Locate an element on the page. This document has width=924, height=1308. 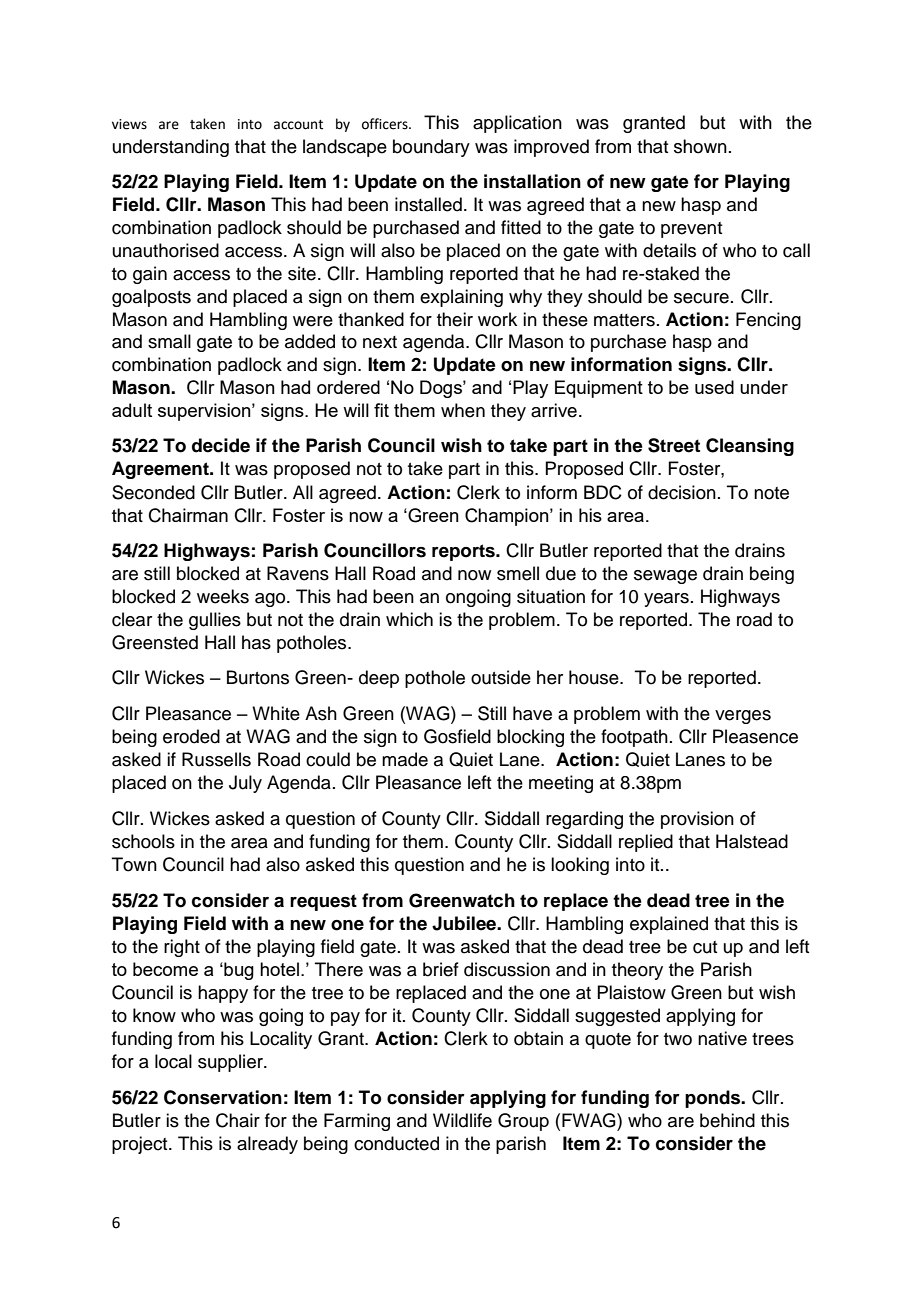
which is located at coordinates (409, 619).
